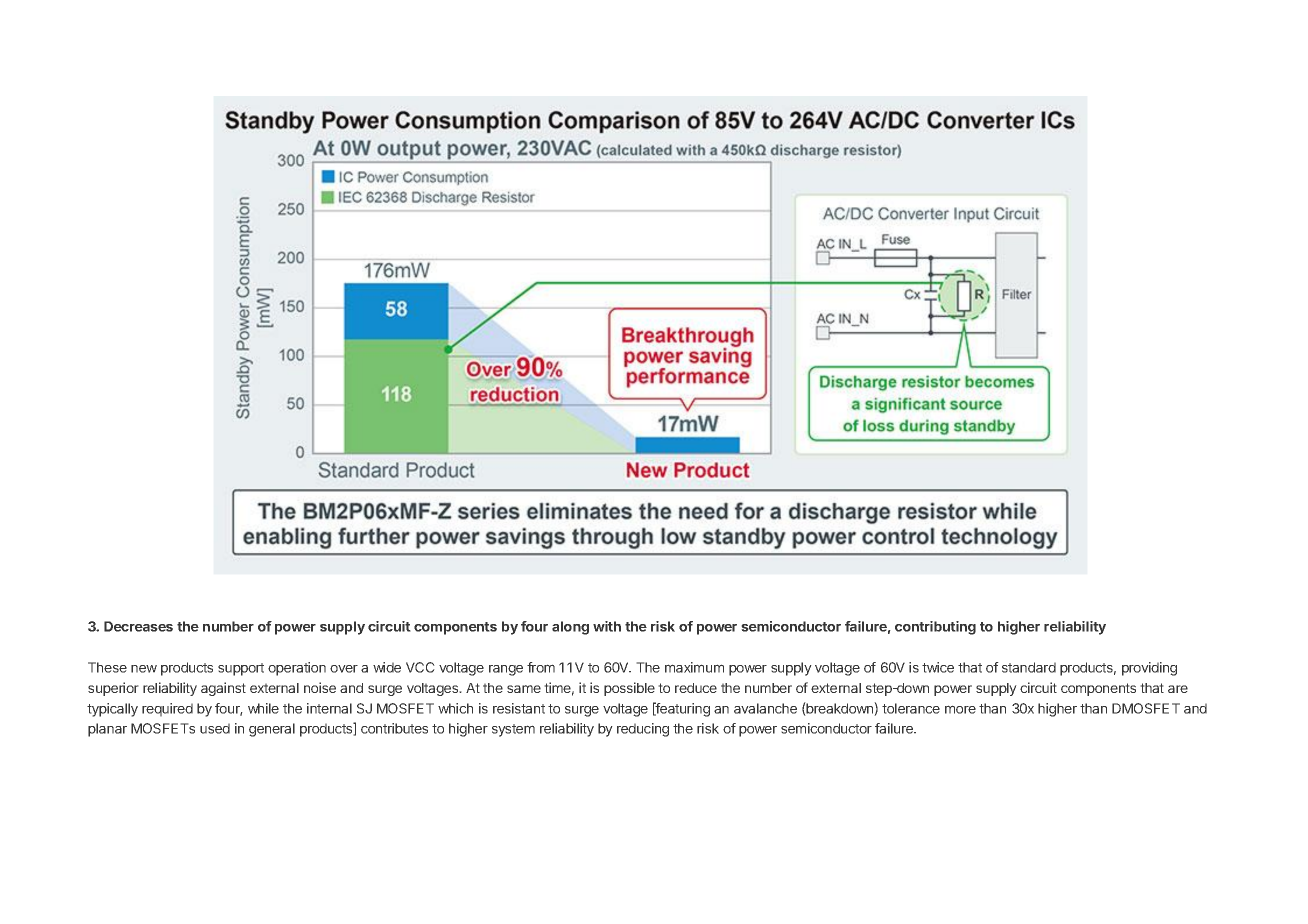 The image size is (1308, 924). What do you see at coordinates (215, 728) in the screenshot?
I see `used` at bounding box center [215, 728].
